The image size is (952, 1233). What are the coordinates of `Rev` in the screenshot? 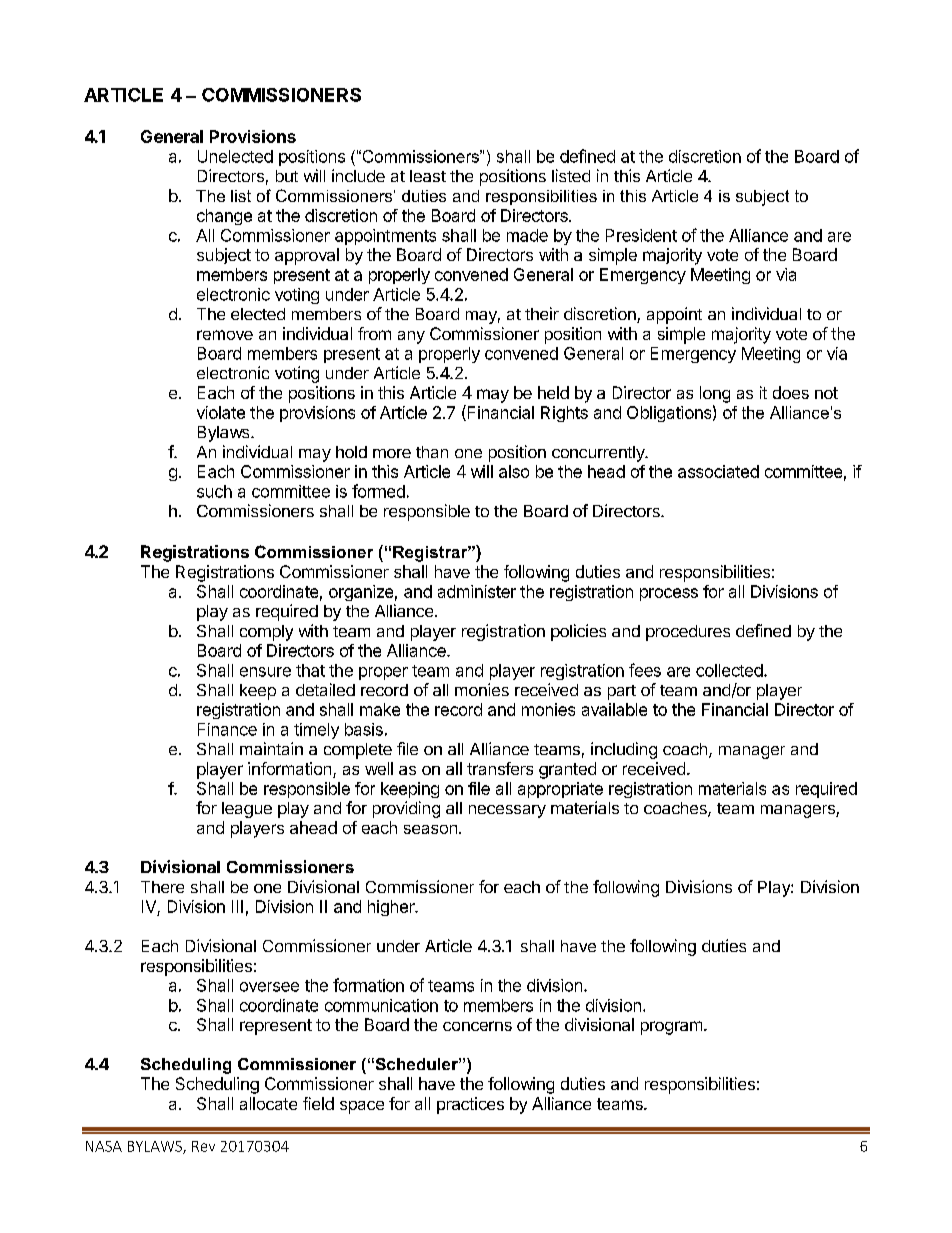 It's located at (203, 1146).
